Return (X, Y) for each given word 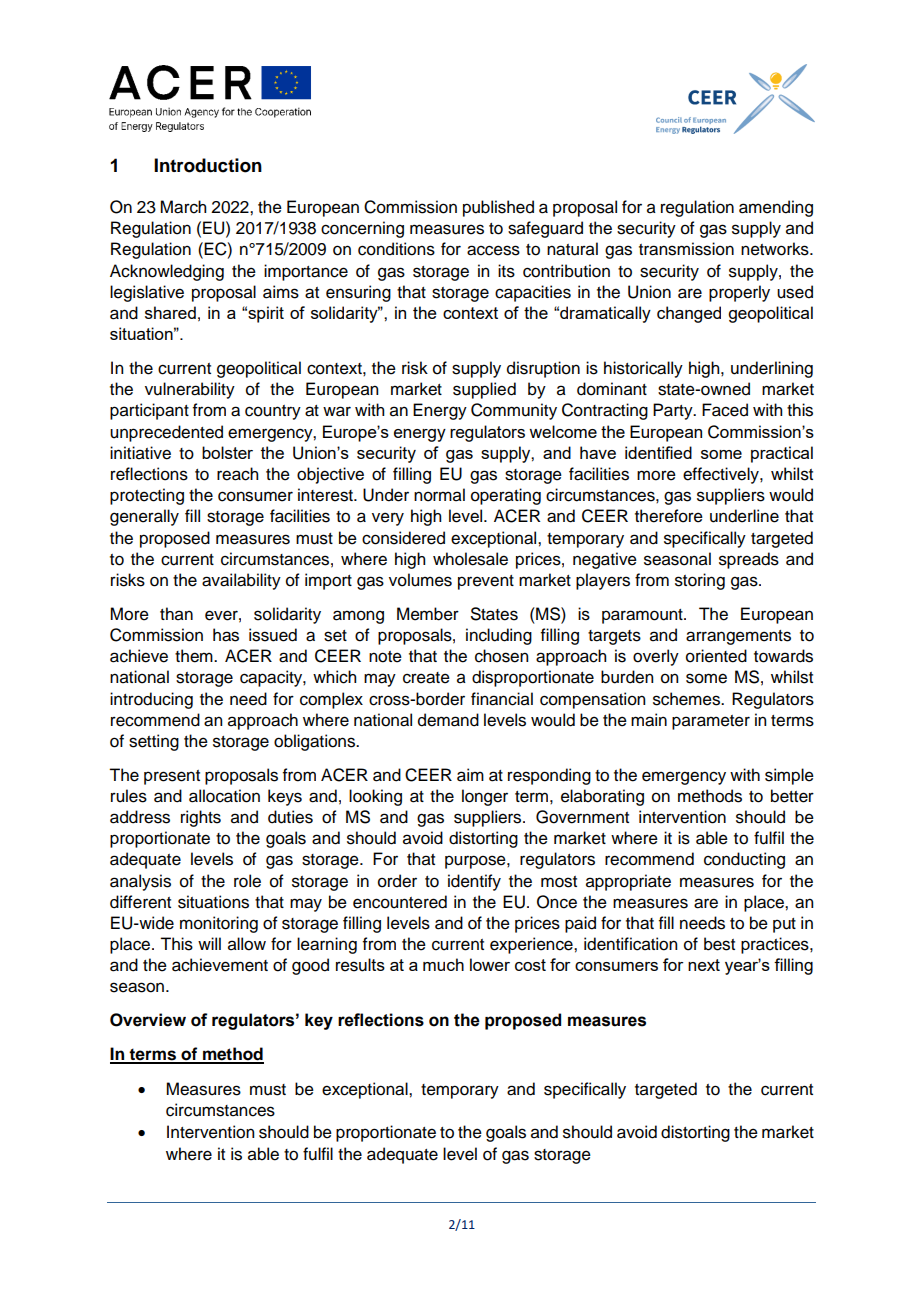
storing (700, 581)
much (443, 964)
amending (776, 208)
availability (241, 581)
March (183, 207)
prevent (486, 582)
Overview (148, 1020)
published (498, 208)
